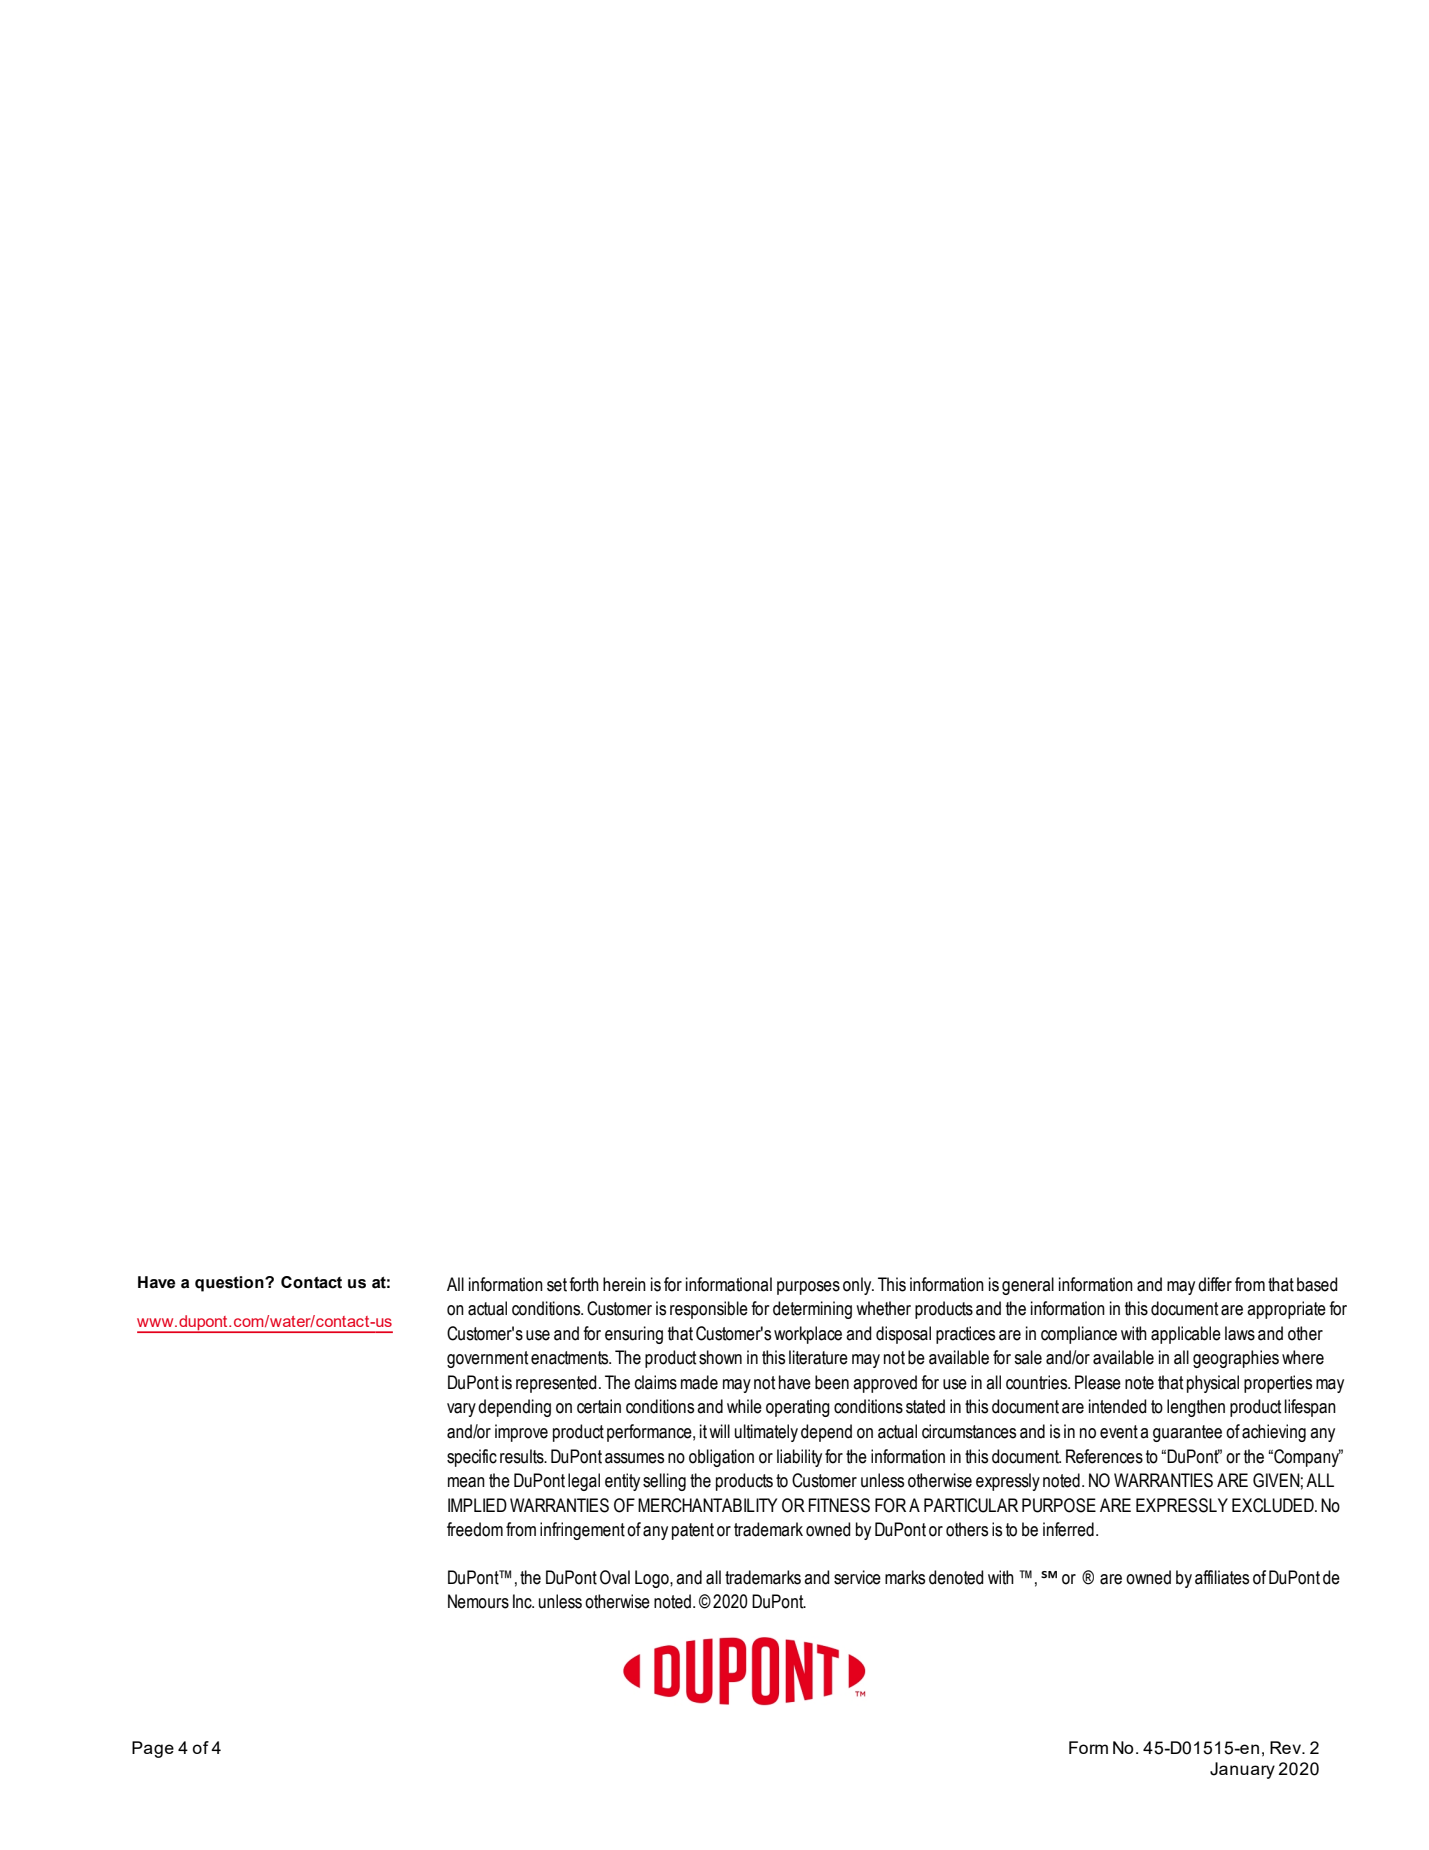 This image has height=1850, width=1429. I want to click on inferred, so click(1068, 1529).
